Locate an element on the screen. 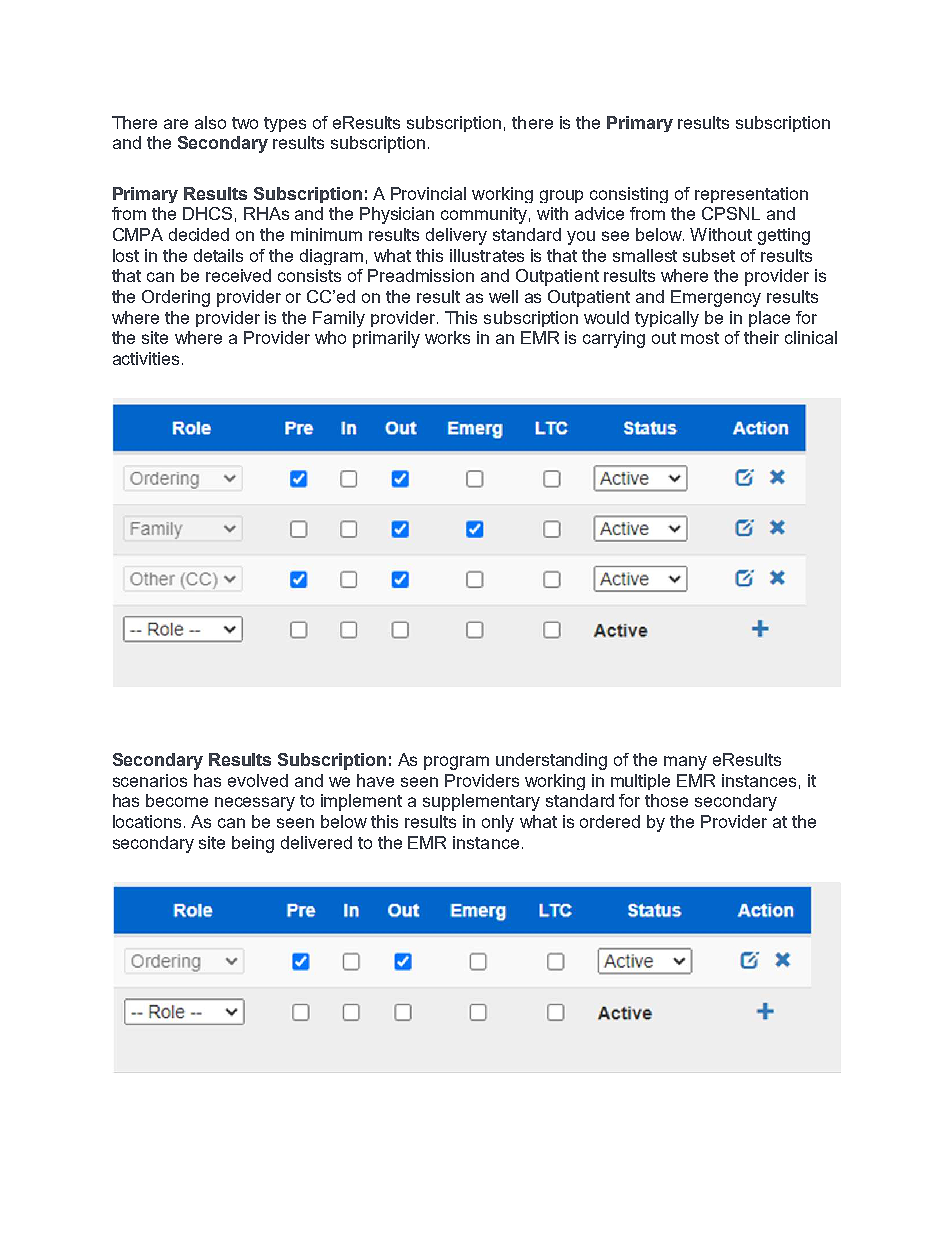 The width and height of the screenshot is (952, 1233). evolved is located at coordinates (258, 780).
